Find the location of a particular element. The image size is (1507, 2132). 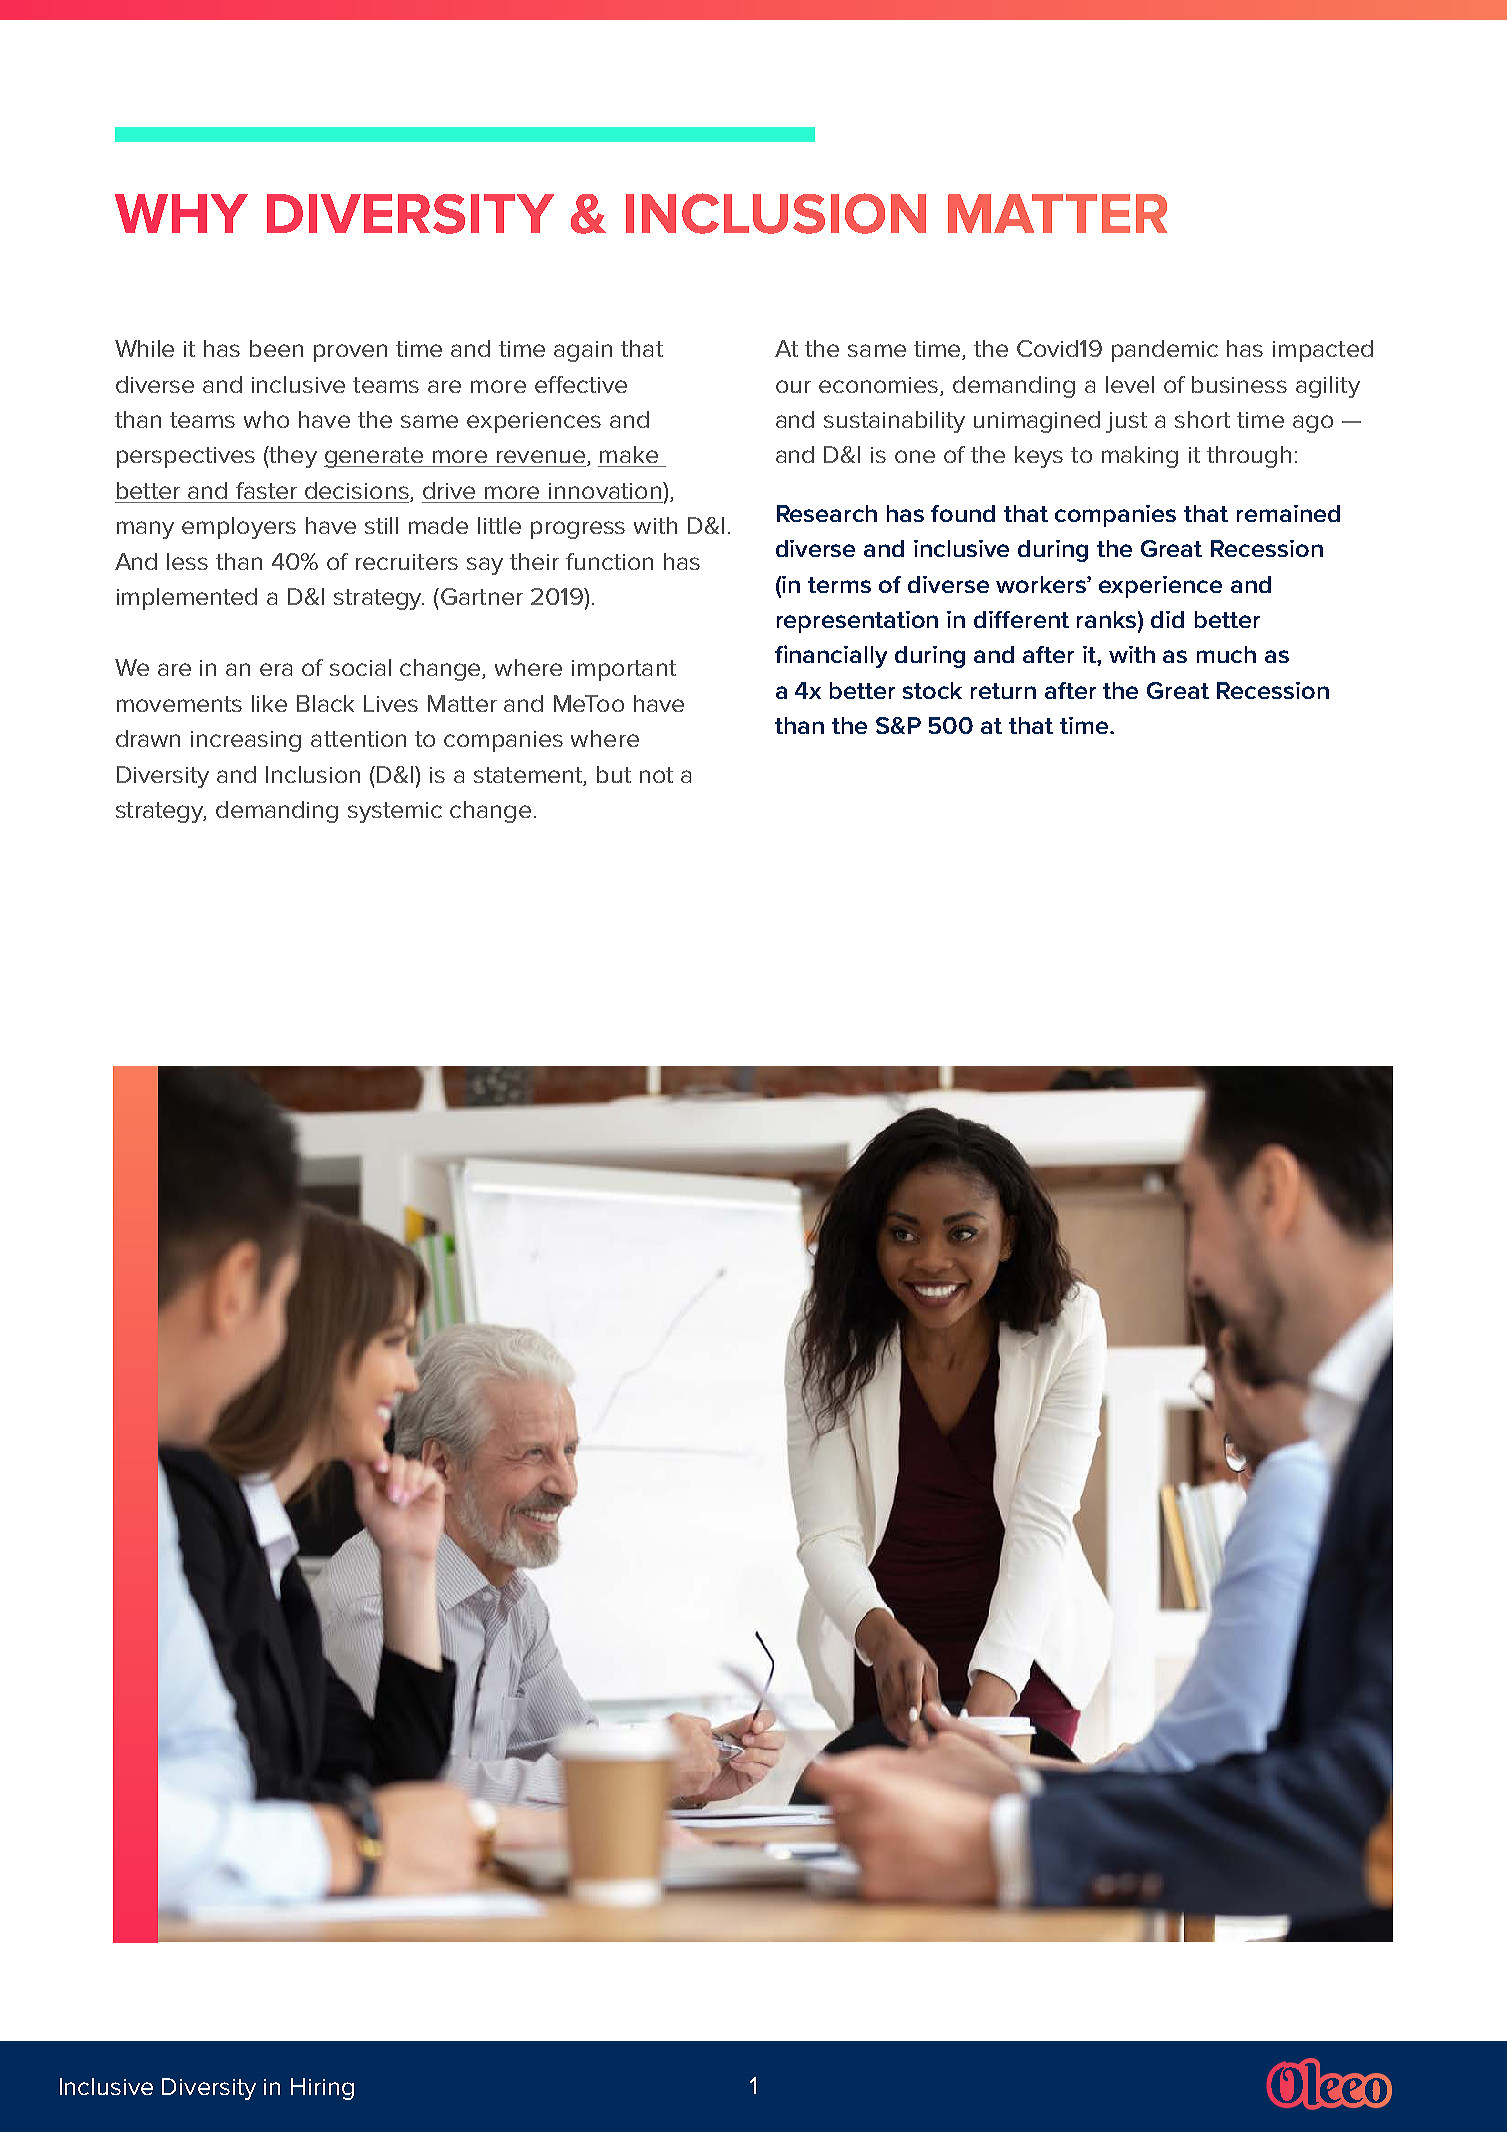

Hiring is located at coordinates (322, 2089).
